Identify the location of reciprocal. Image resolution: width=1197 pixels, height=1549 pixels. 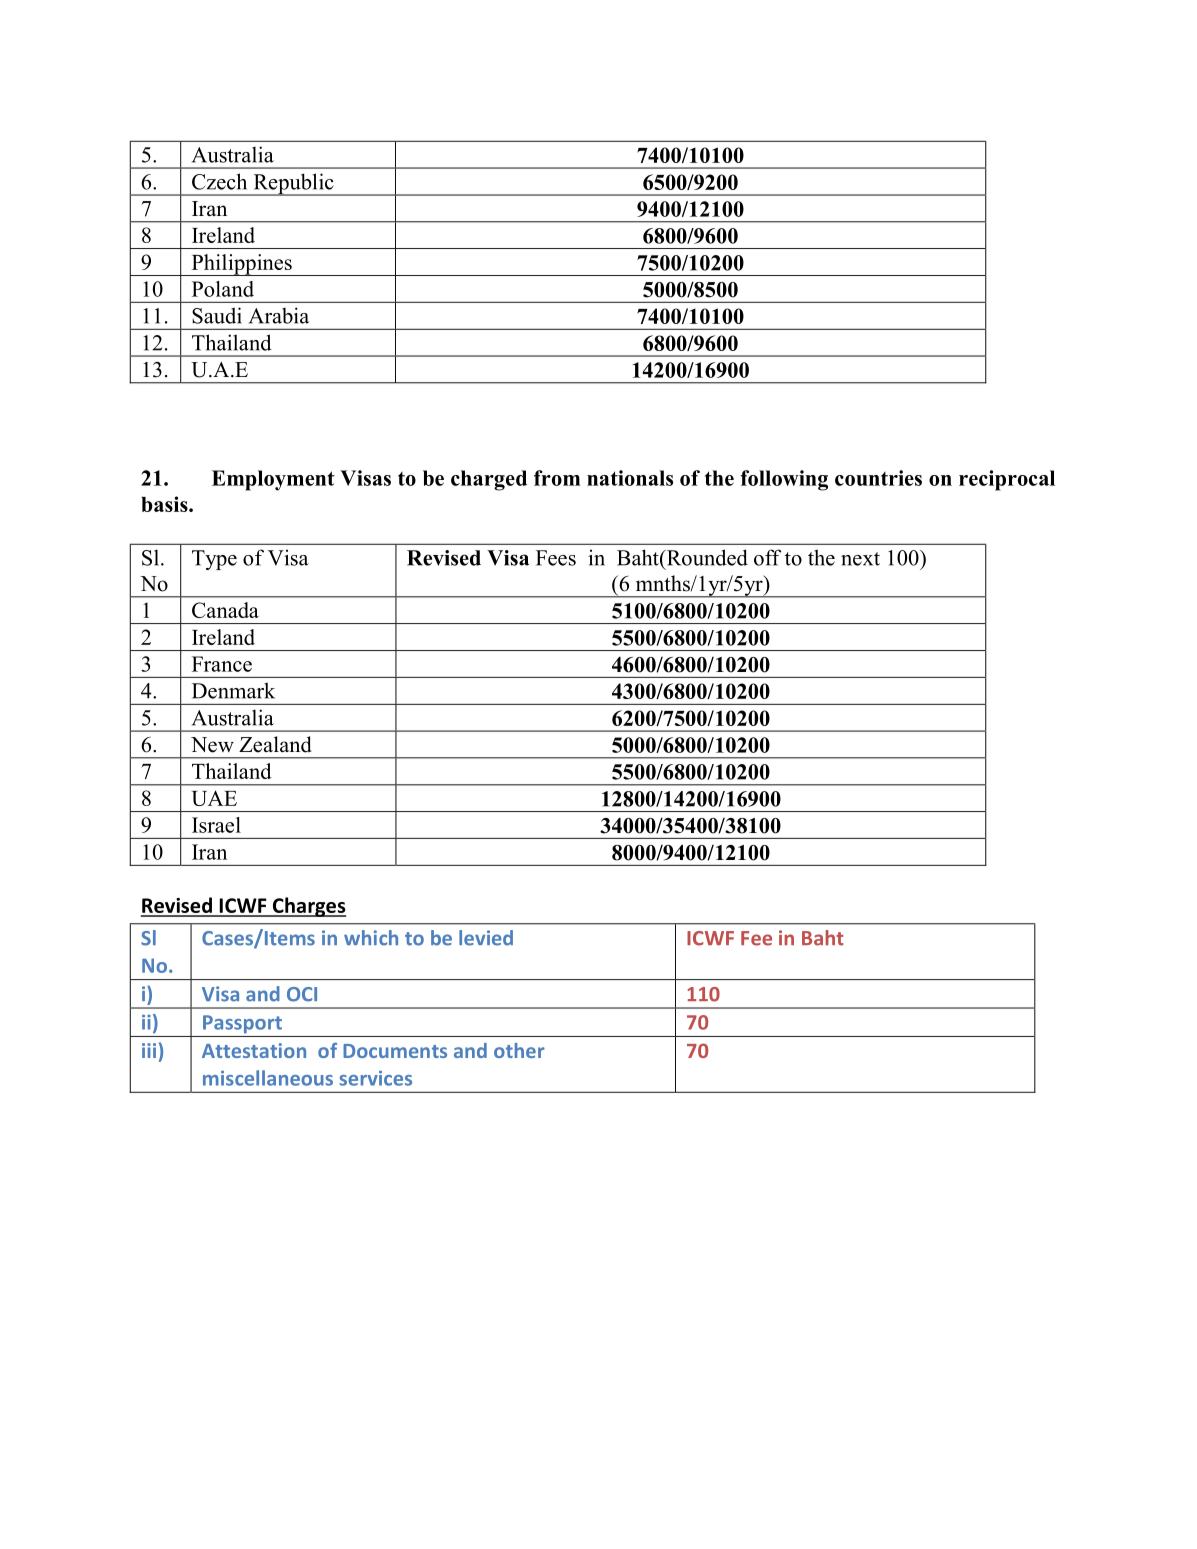
(1007, 480).
